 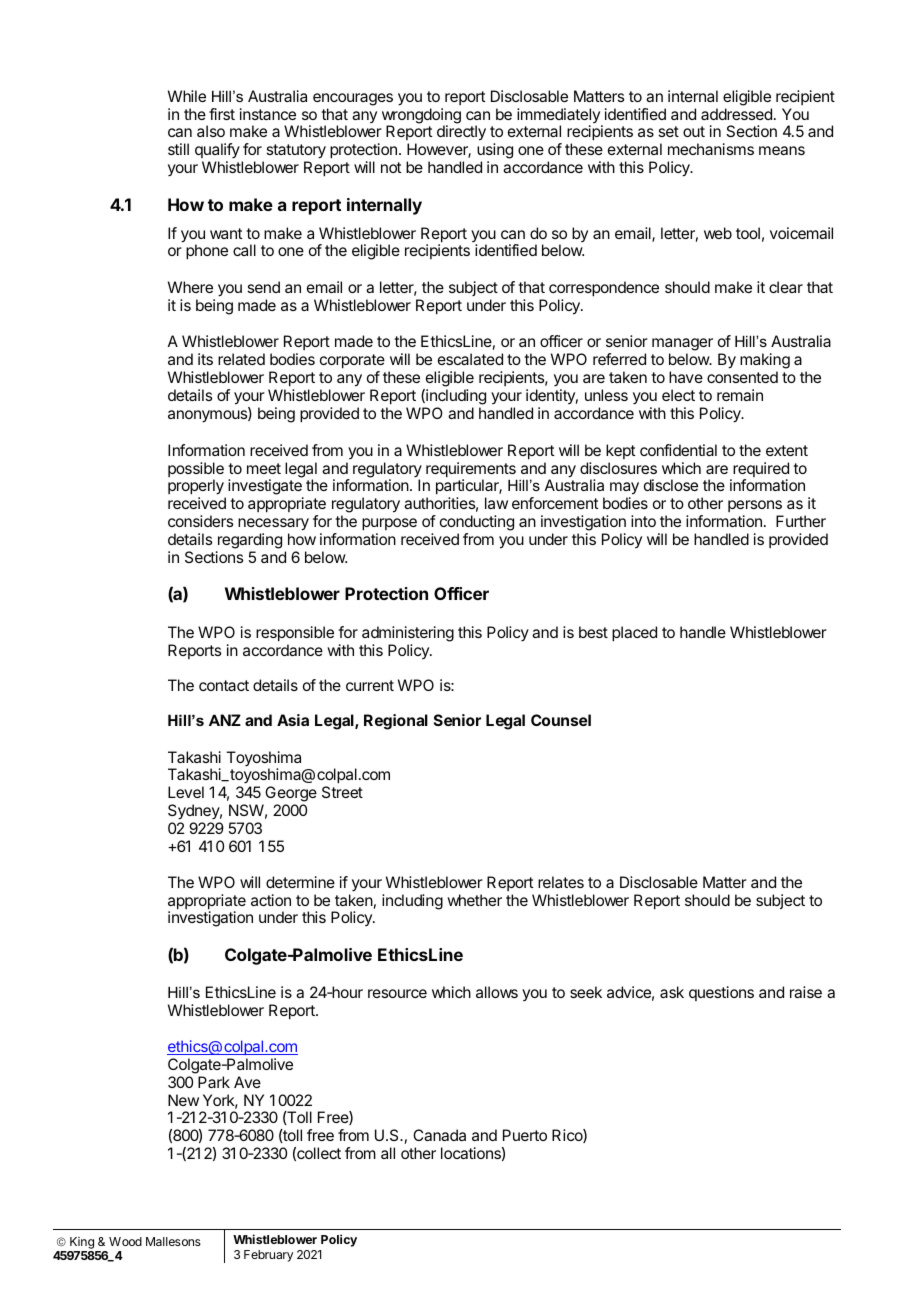 I want to click on contact, so click(x=224, y=685).
